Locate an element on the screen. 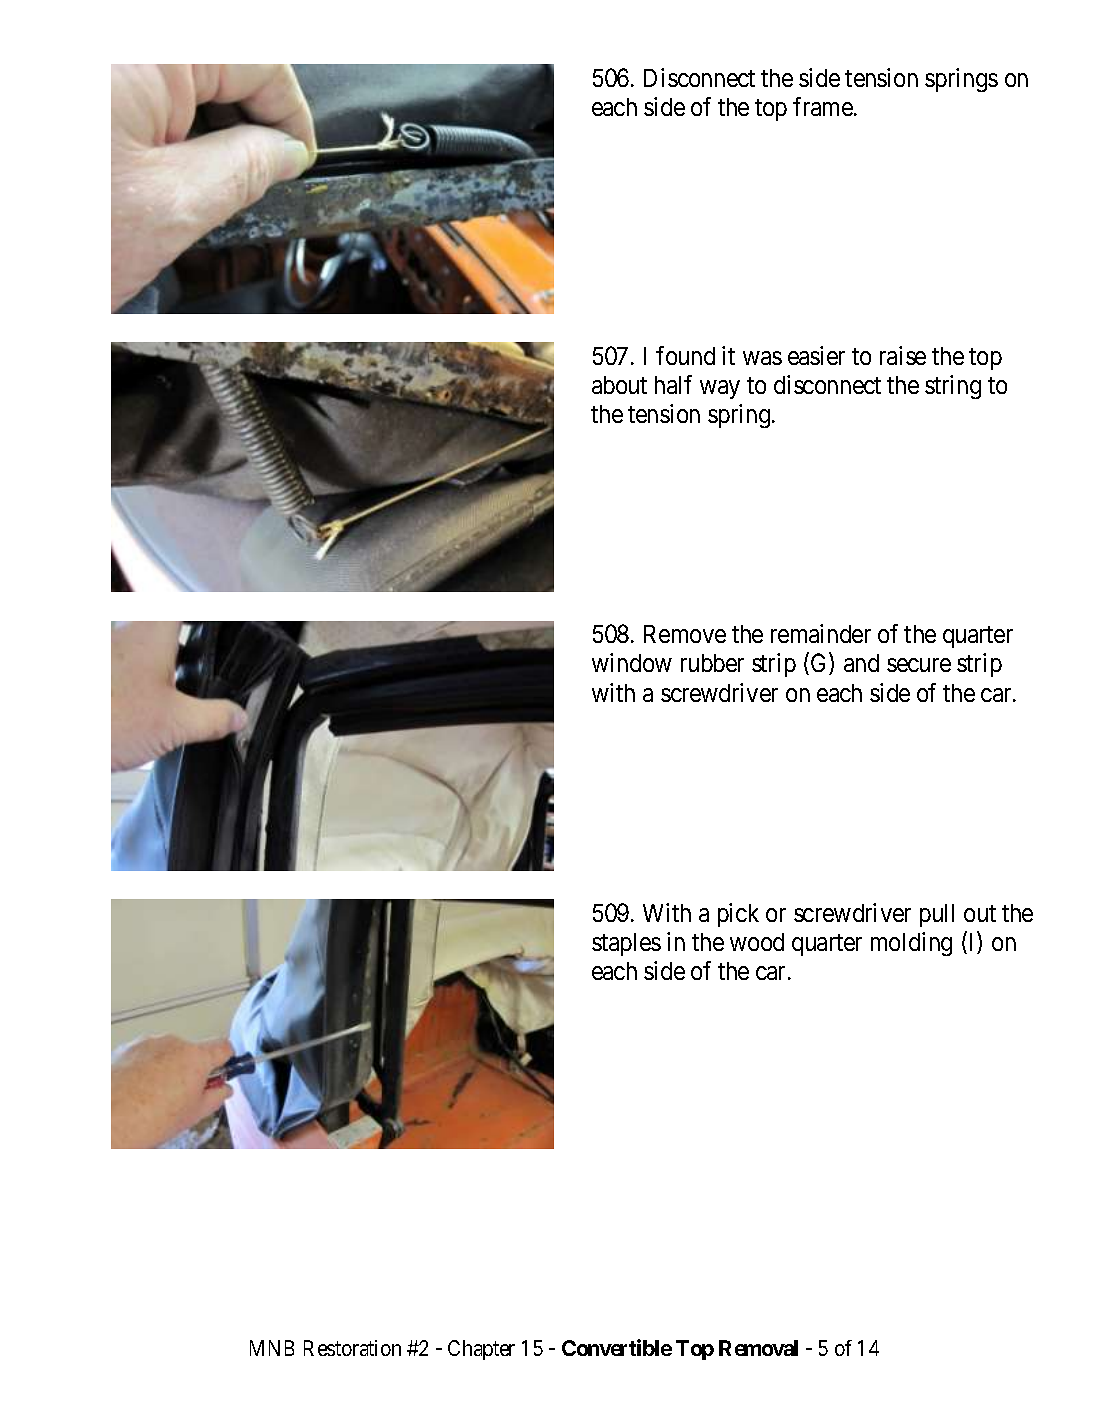 The image size is (1102, 1427). and is located at coordinates (861, 663).
